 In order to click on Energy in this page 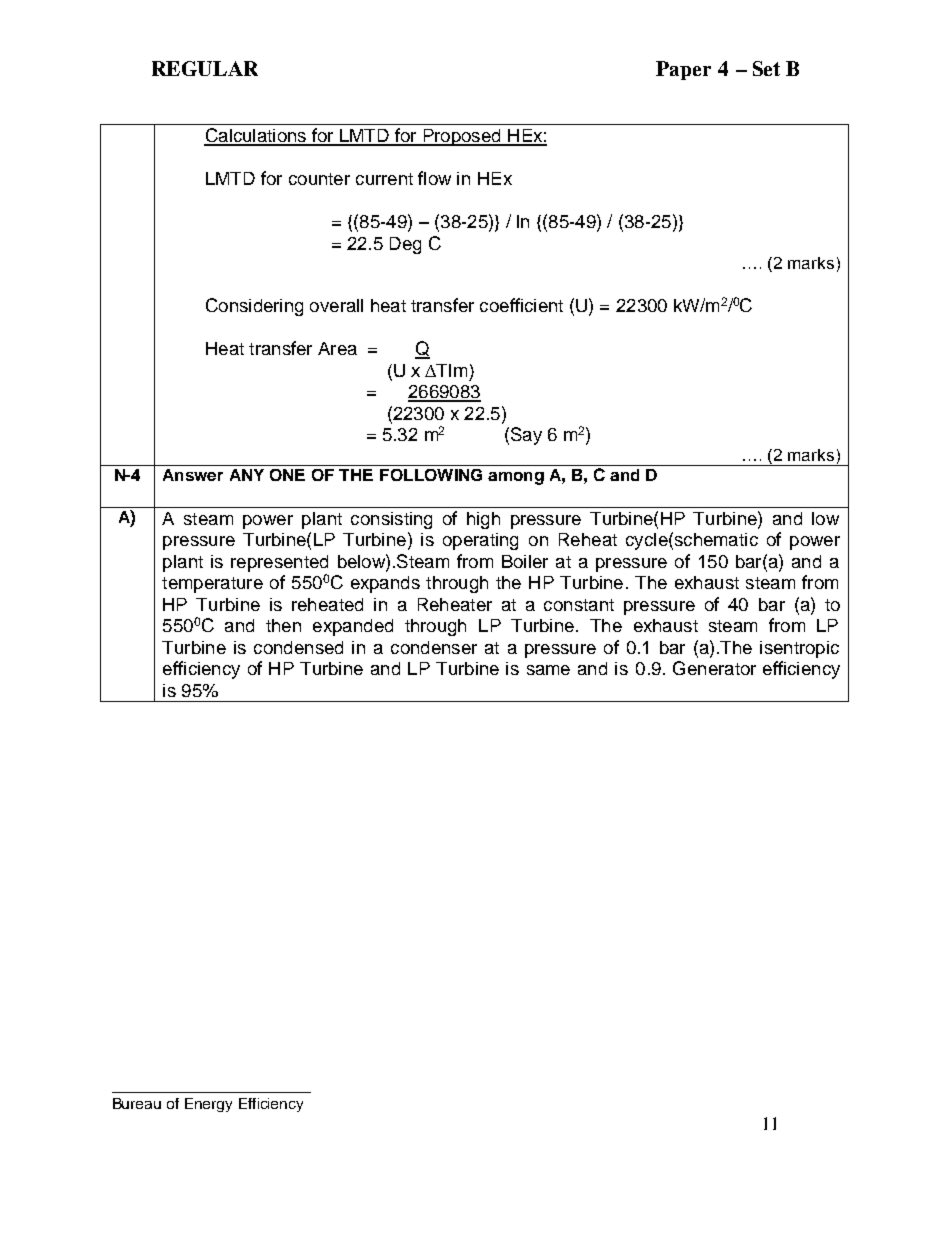, I will do `click(208, 1105)`.
